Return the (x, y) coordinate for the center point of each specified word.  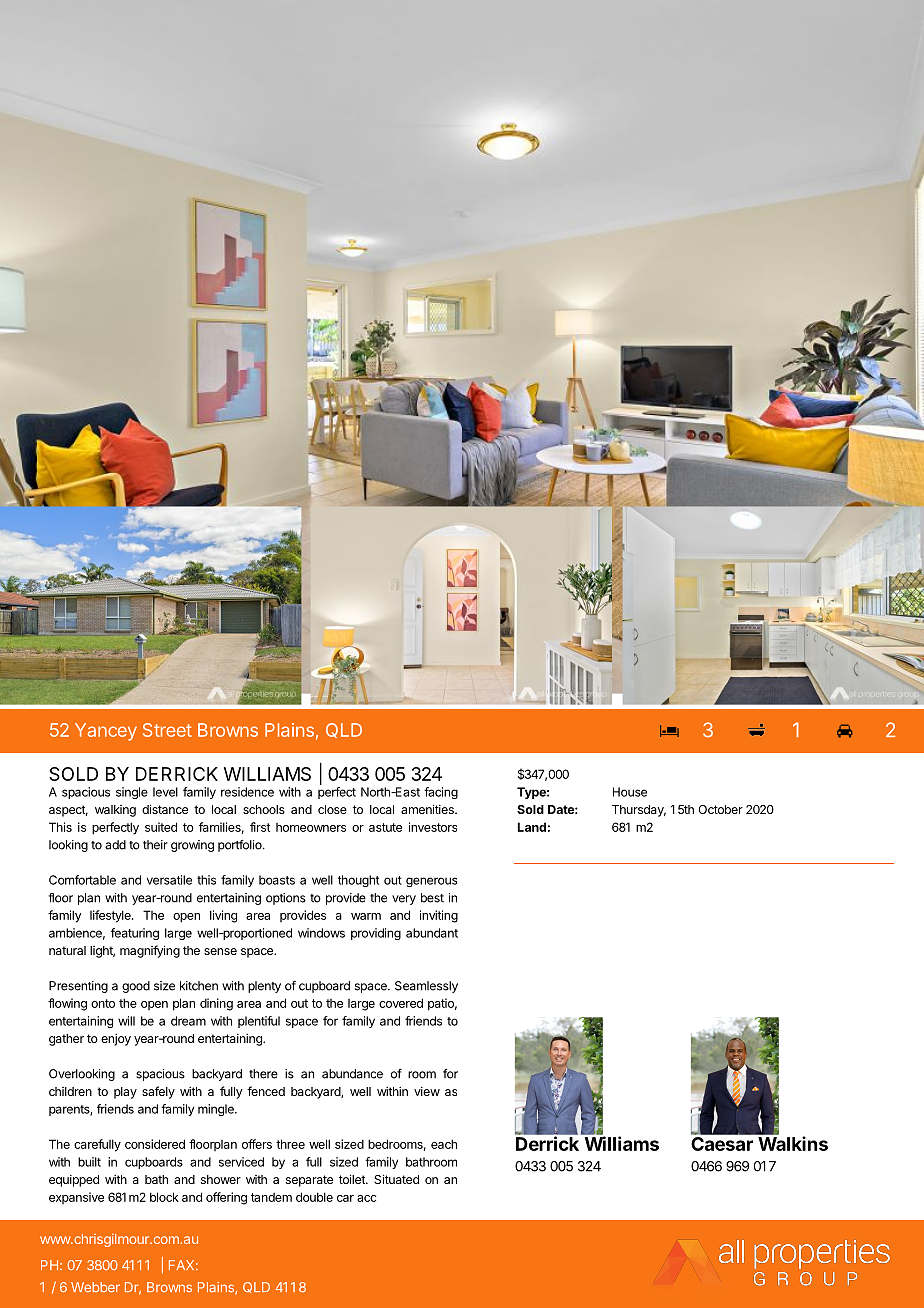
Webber (95, 1287)
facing (441, 793)
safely (158, 1092)
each (444, 1144)
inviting (439, 916)
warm (366, 916)
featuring (135, 934)
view (427, 1091)
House (630, 792)
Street (167, 730)
